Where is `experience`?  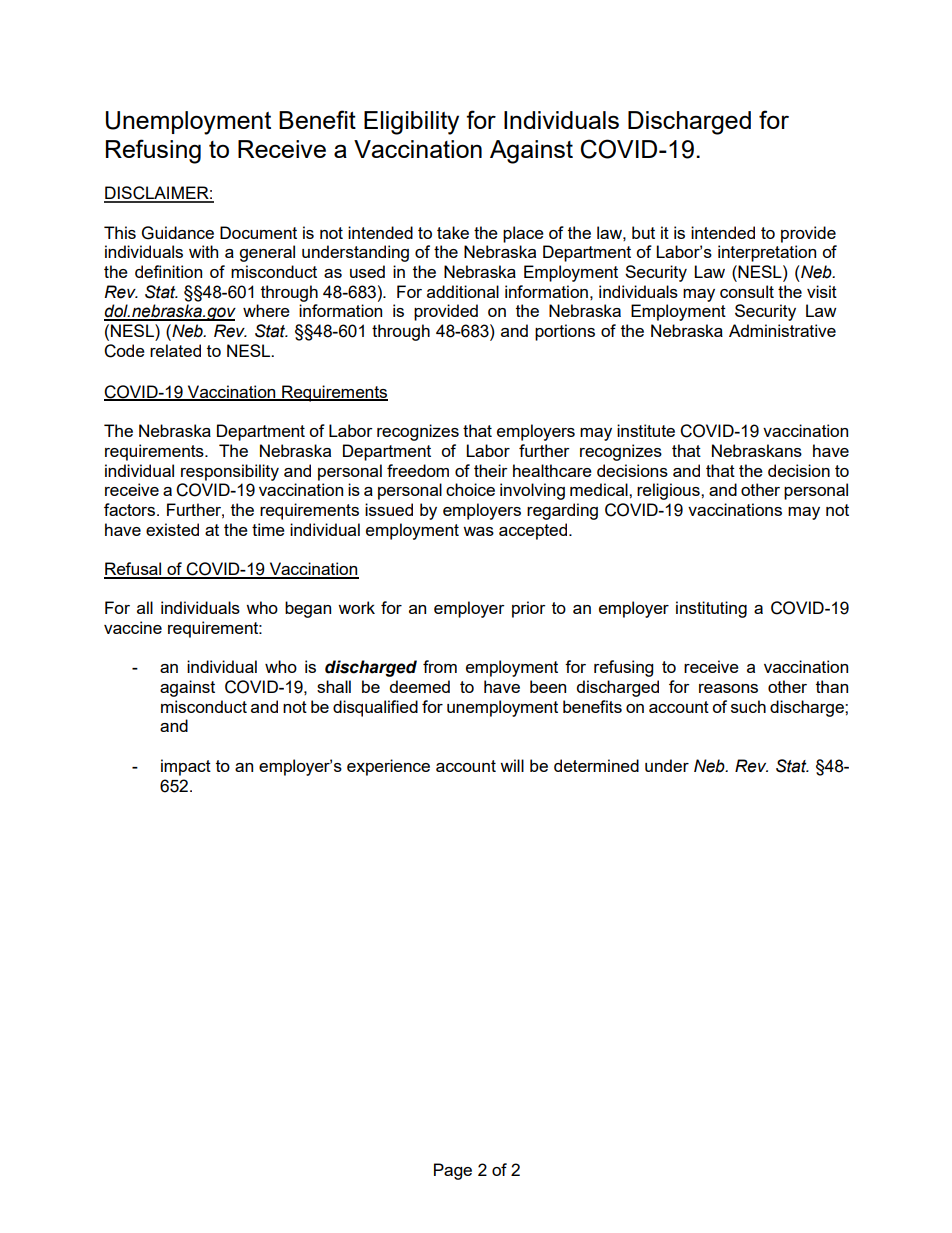 experience is located at coordinates (388, 767).
